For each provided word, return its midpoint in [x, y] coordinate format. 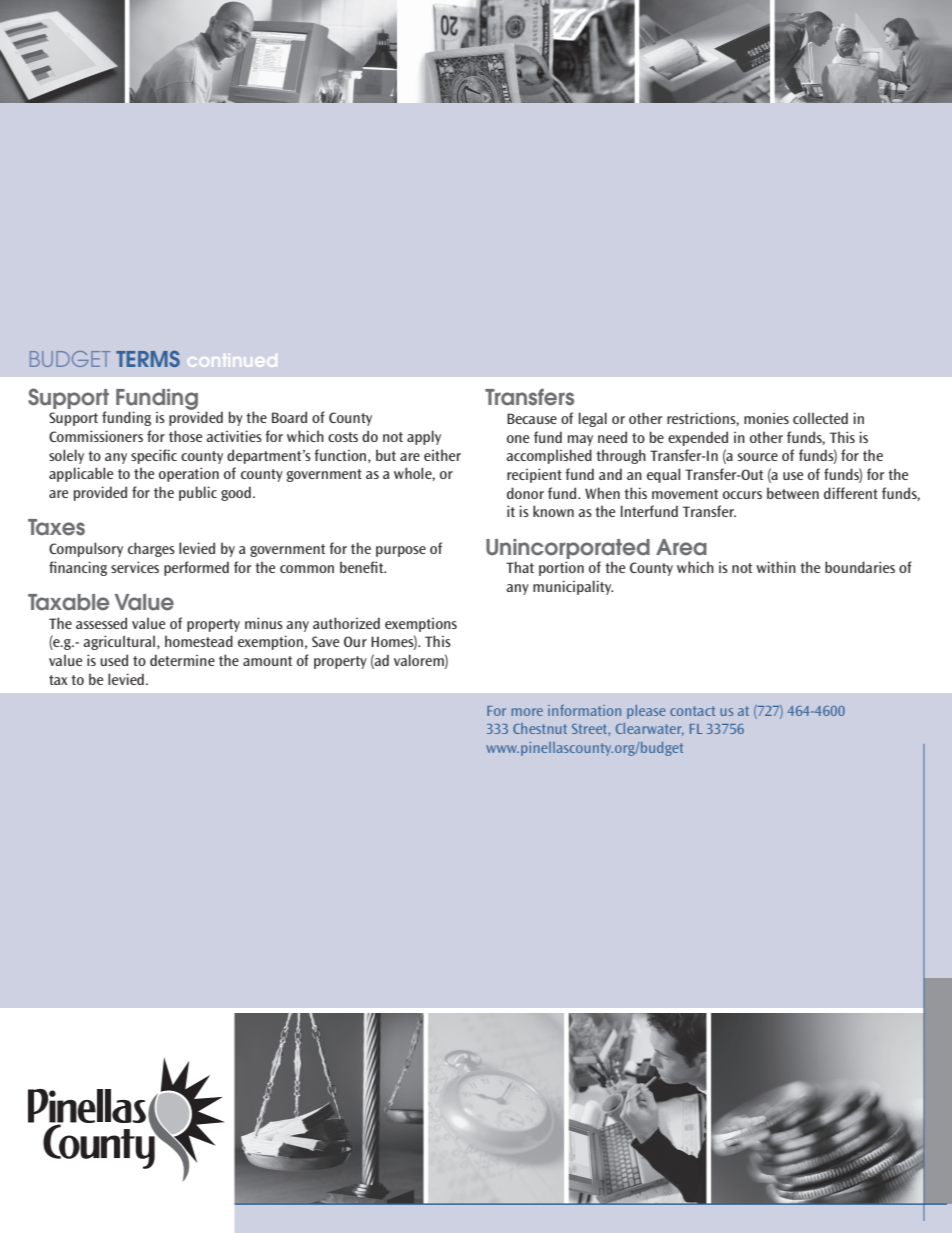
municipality [573, 587]
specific [154, 456]
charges [151, 549]
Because [532, 418]
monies [766, 418]
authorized [346, 623]
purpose [401, 551]
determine [182, 660]
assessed [101, 623]
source [758, 457]
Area [681, 547]
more [527, 712]
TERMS [148, 358]
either [442, 455]
